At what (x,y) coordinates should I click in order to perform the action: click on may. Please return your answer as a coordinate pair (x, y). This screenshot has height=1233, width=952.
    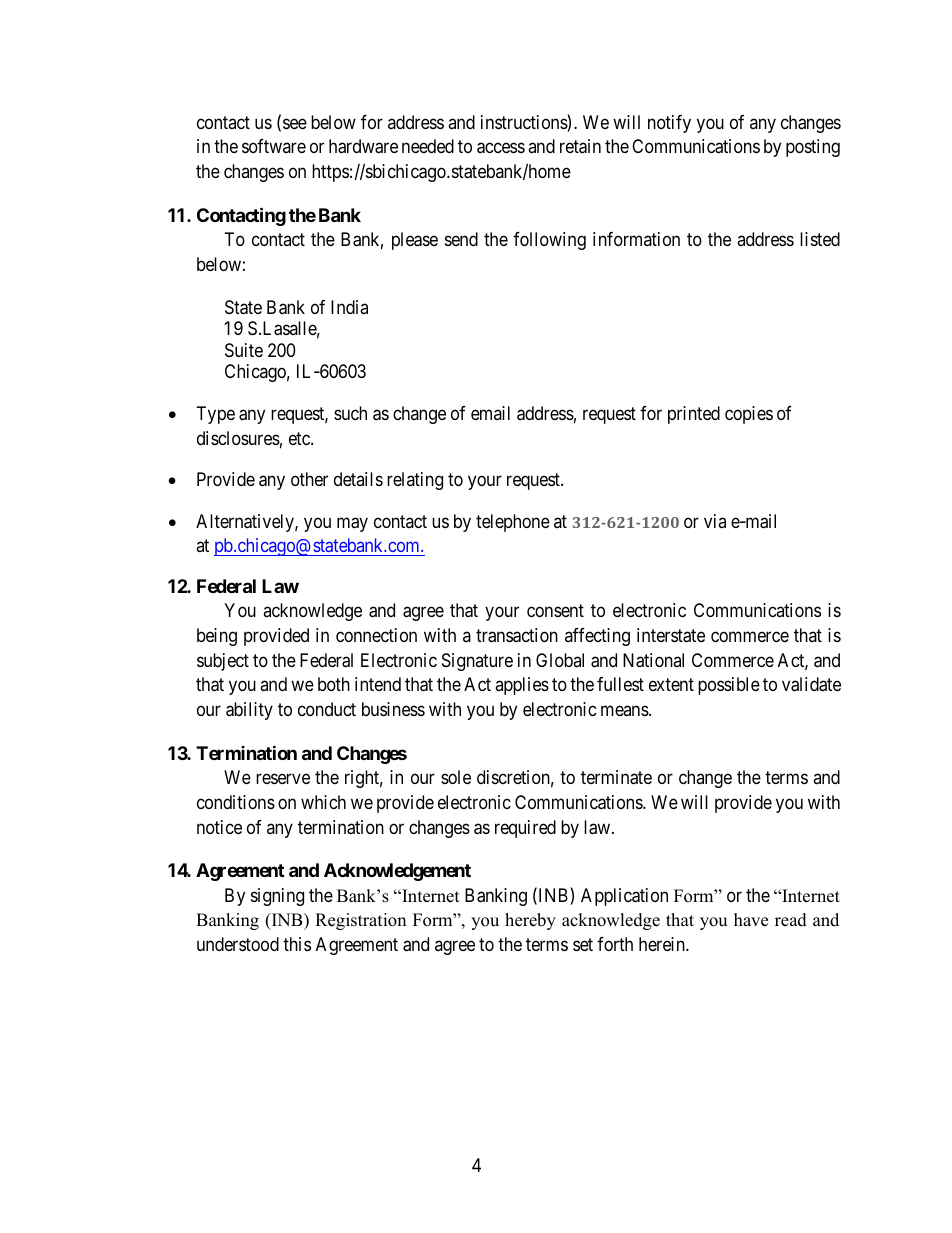
    Looking at the image, I should click on (352, 524).
